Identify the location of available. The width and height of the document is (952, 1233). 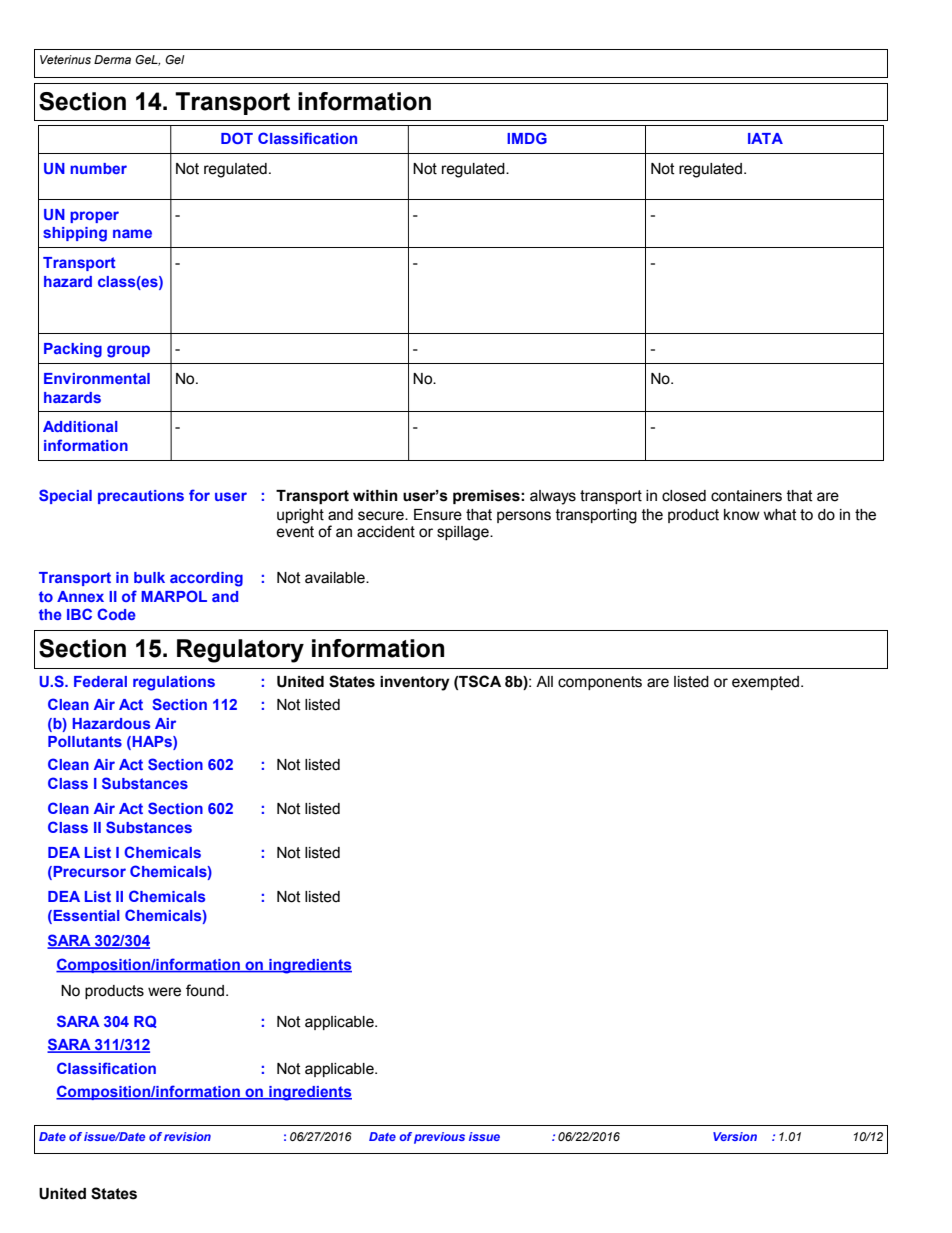
(336, 578).
